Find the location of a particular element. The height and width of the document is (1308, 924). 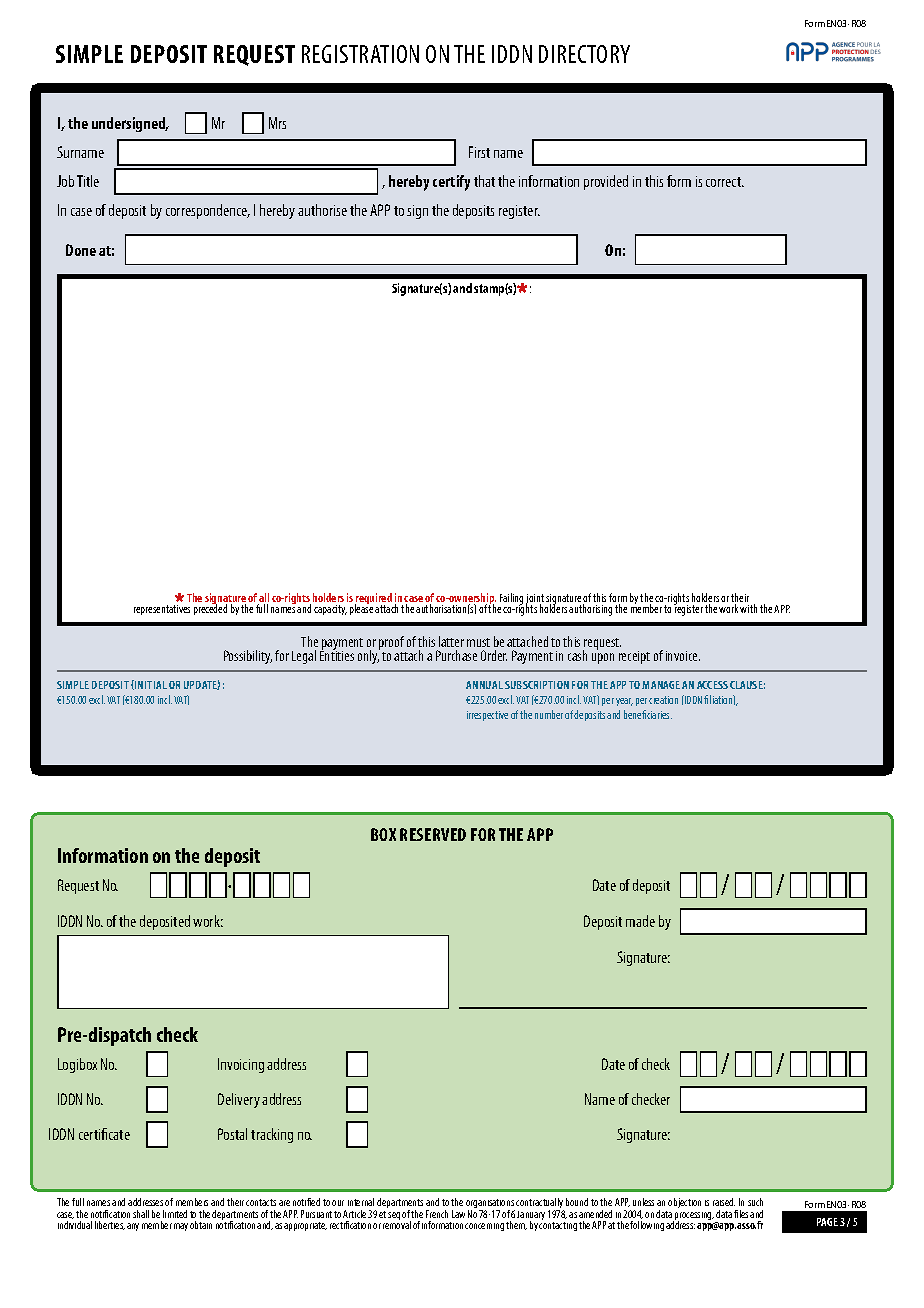

shall is located at coordinates (141, 1214).
